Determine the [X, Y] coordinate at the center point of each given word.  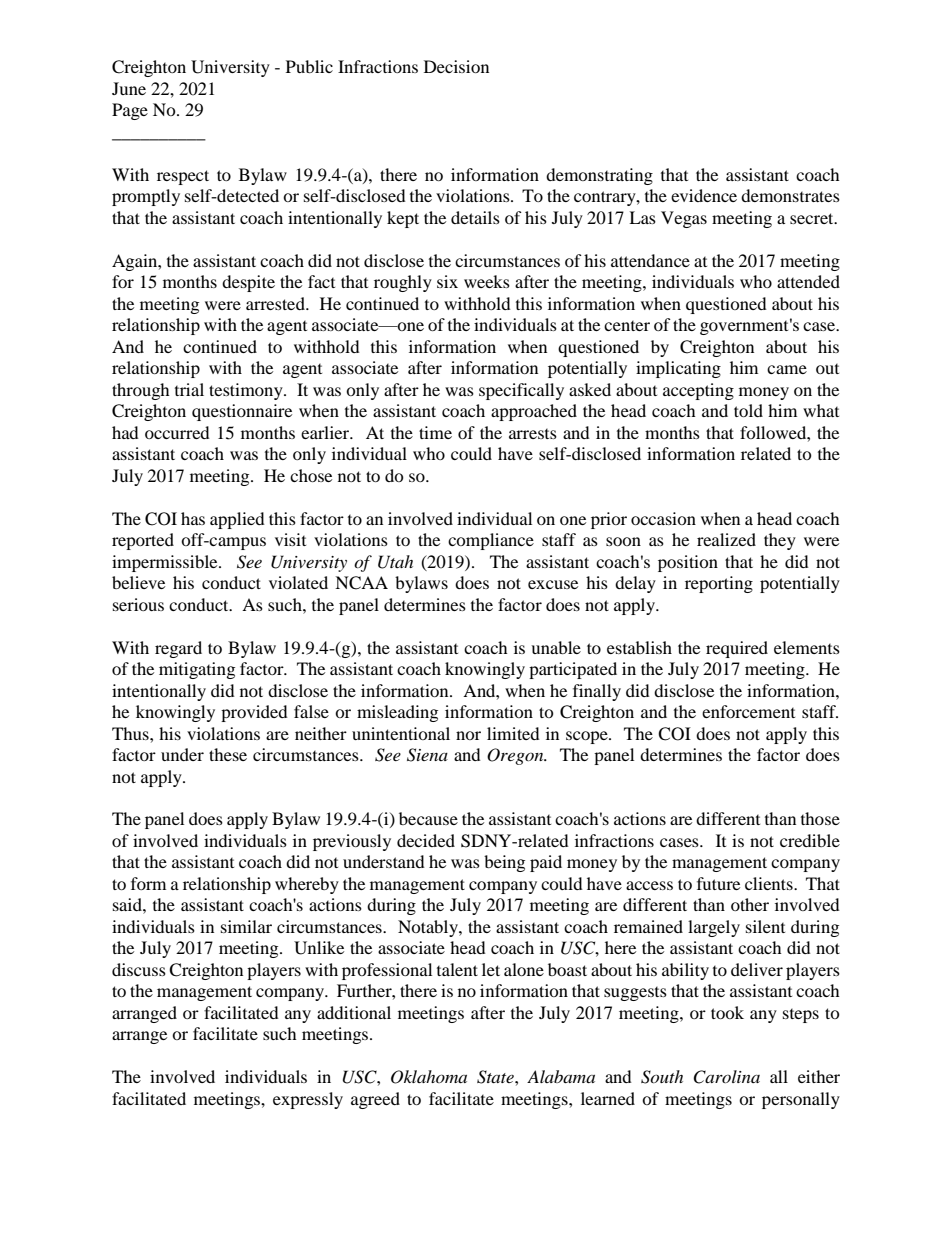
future [718, 883]
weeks [487, 281]
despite [248, 283]
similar [246, 926]
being [504, 863]
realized [726, 539]
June [129, 88]
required [737, 649]
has [193, 518]
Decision [456, 66]
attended [808, 281]
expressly [308, 1100]
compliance [491, 541]
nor [468, 735]
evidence [704, 195]
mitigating [197, 670]
